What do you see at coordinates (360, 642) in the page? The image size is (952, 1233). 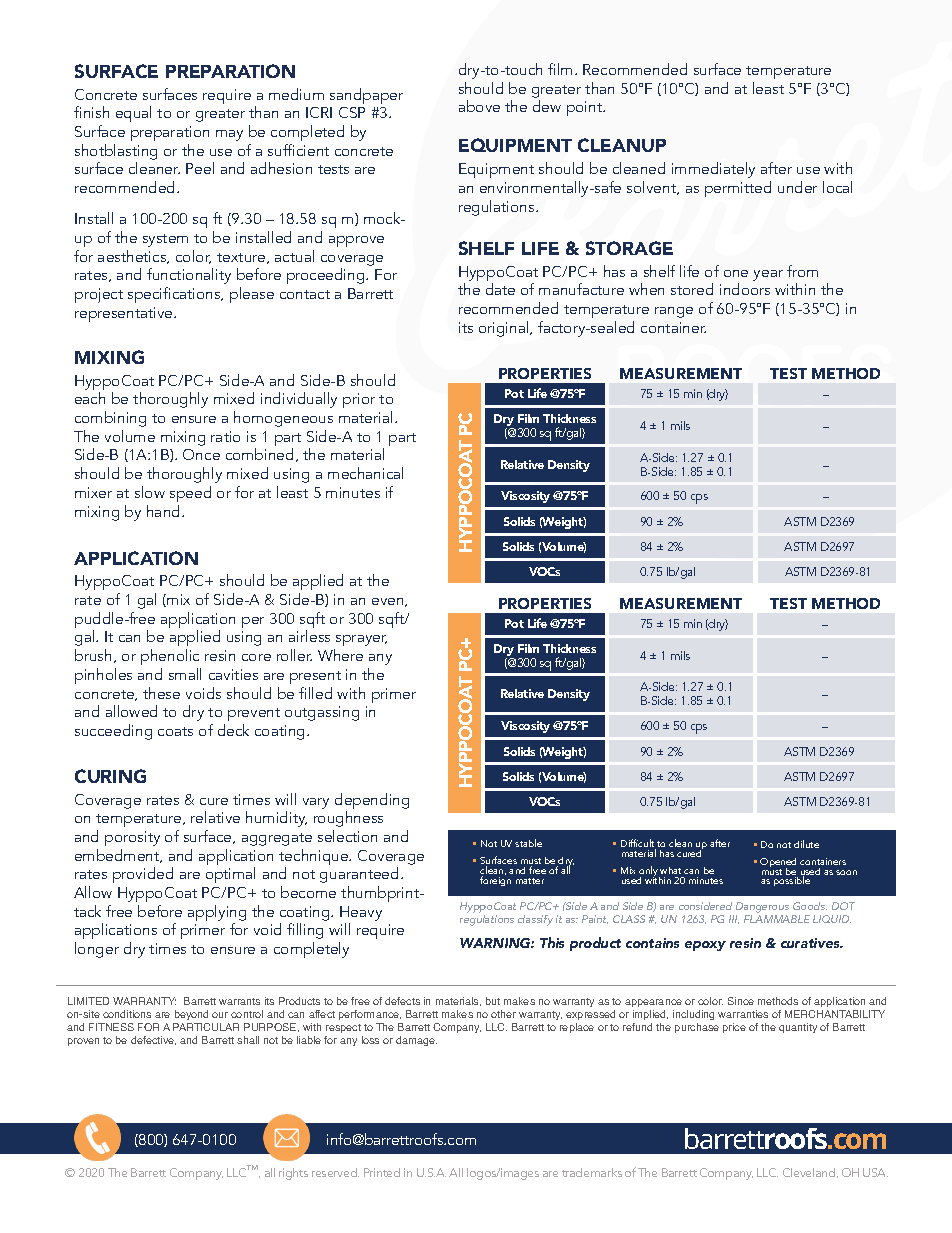 I see `sprayer` at bounding box center [360, 642].
